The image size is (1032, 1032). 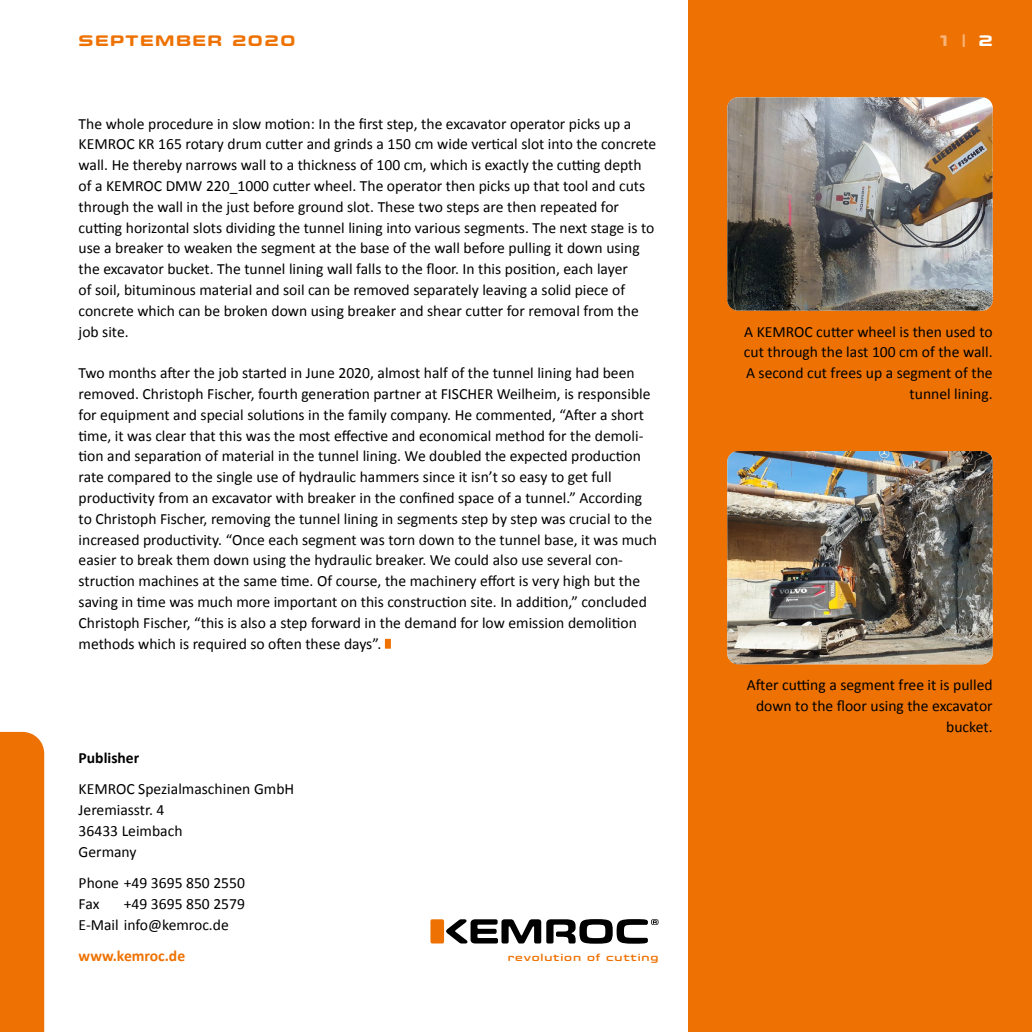 I want to click on removing, so click(x=241, y=520).
